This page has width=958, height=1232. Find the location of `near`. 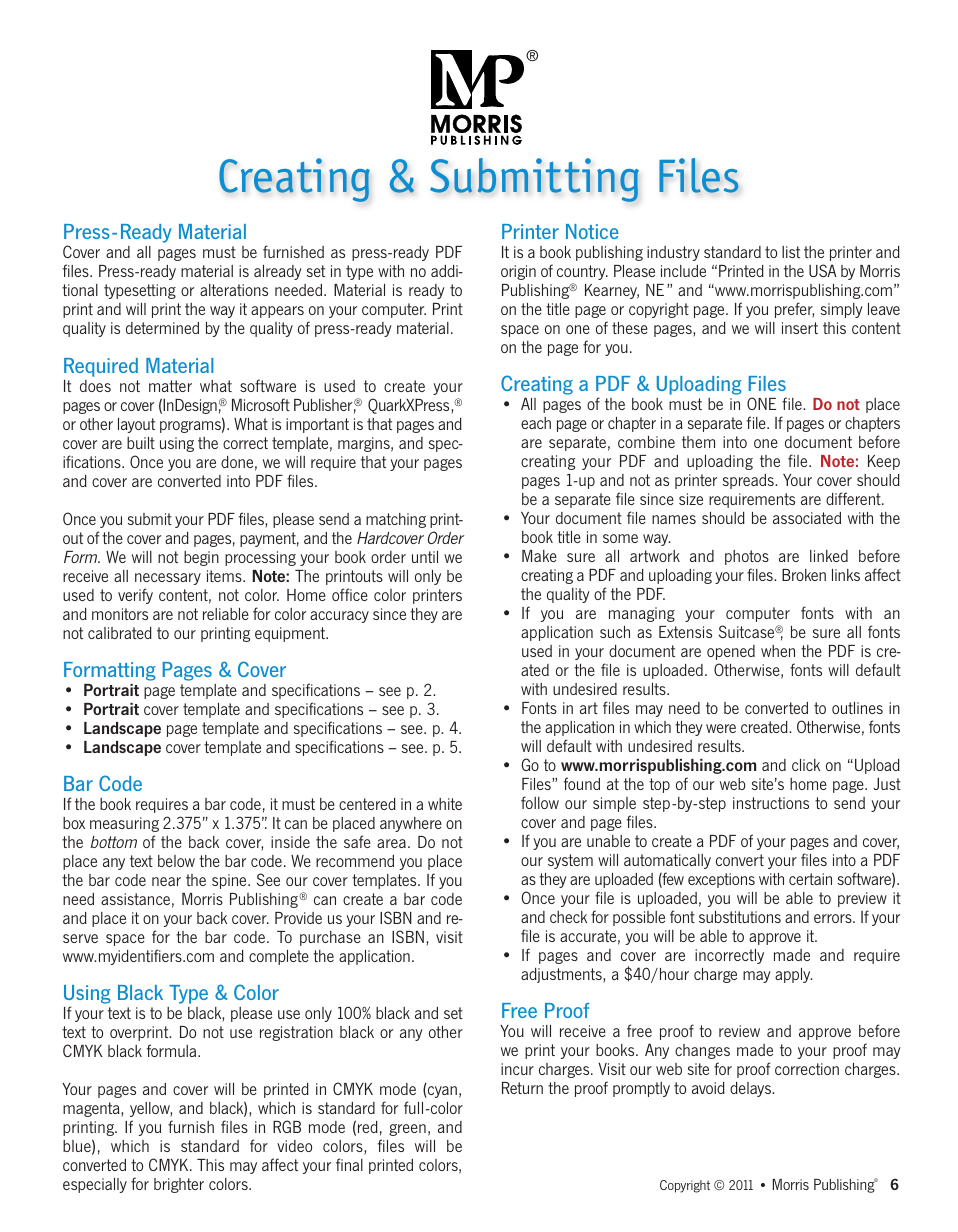

near is located at coordinates (166, 881).
